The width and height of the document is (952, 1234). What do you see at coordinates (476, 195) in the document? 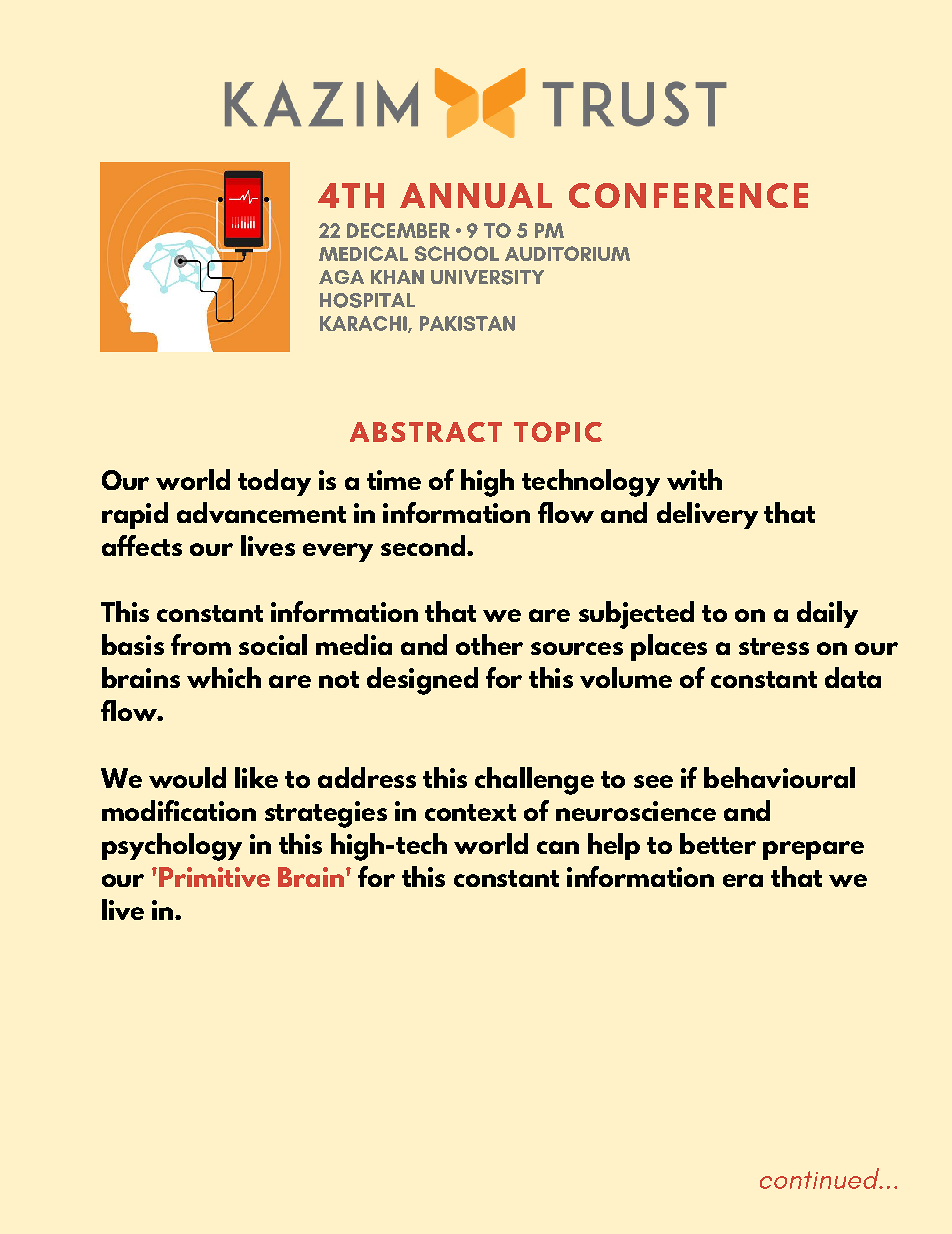
I see `ANNUAL` at bounding box center [476, 195].
